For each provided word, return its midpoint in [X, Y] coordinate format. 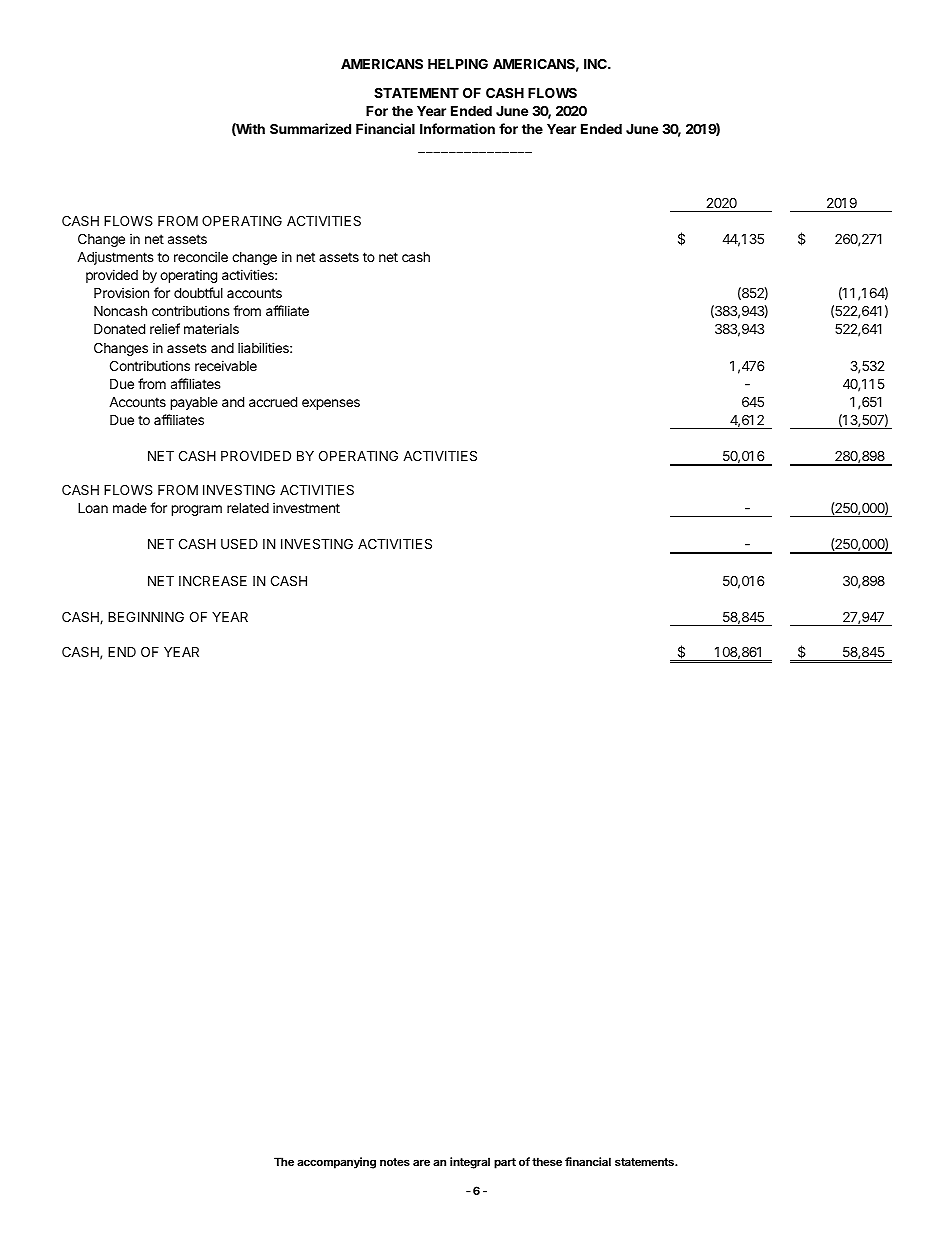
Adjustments [115, 258]
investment [306, 507]
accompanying [336, 1163]
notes [395, 1162]
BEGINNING [146, 617]
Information [457, 128]
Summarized [310, 128]
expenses [331, 404]
